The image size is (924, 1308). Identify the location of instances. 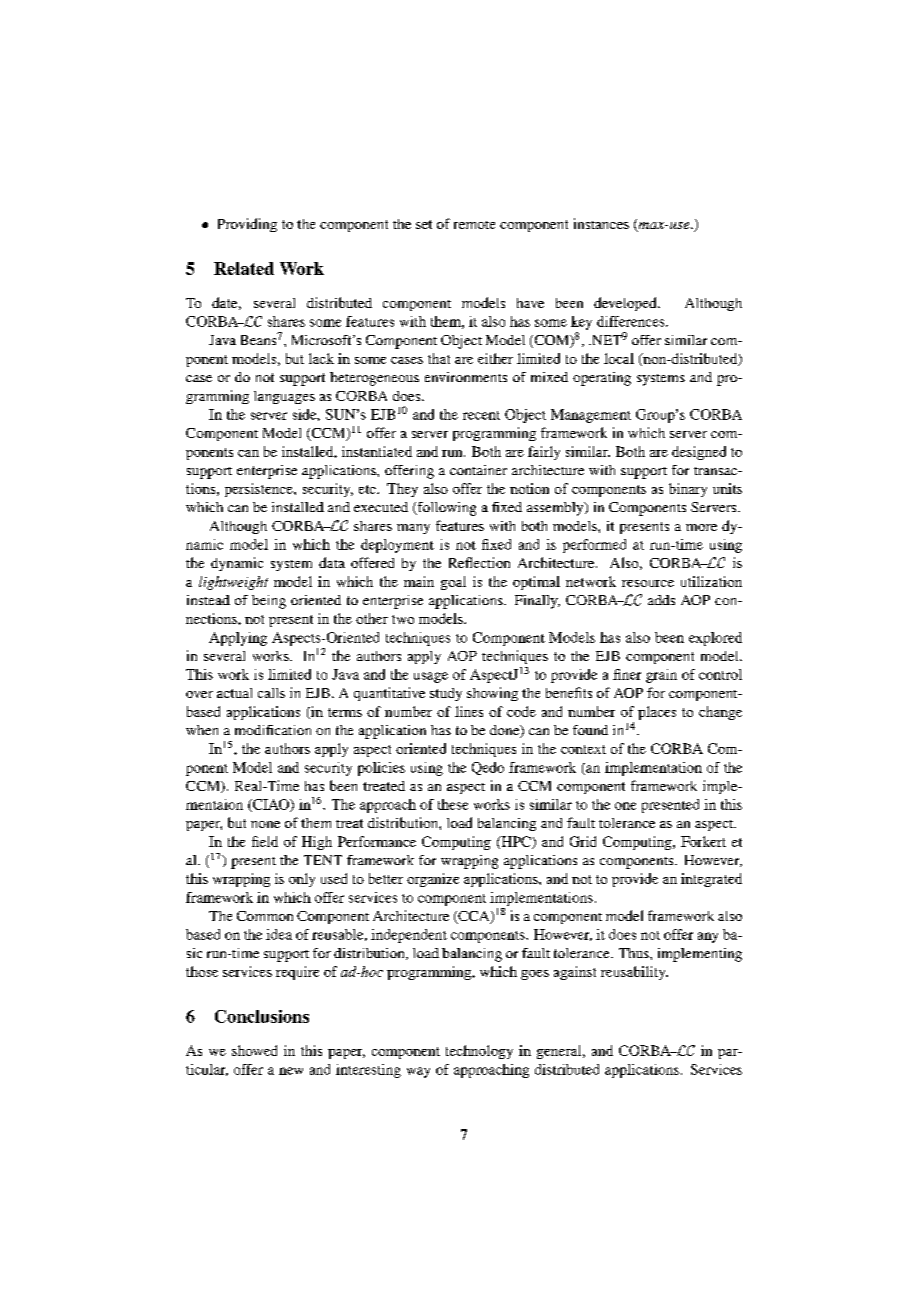
(601, 223).
